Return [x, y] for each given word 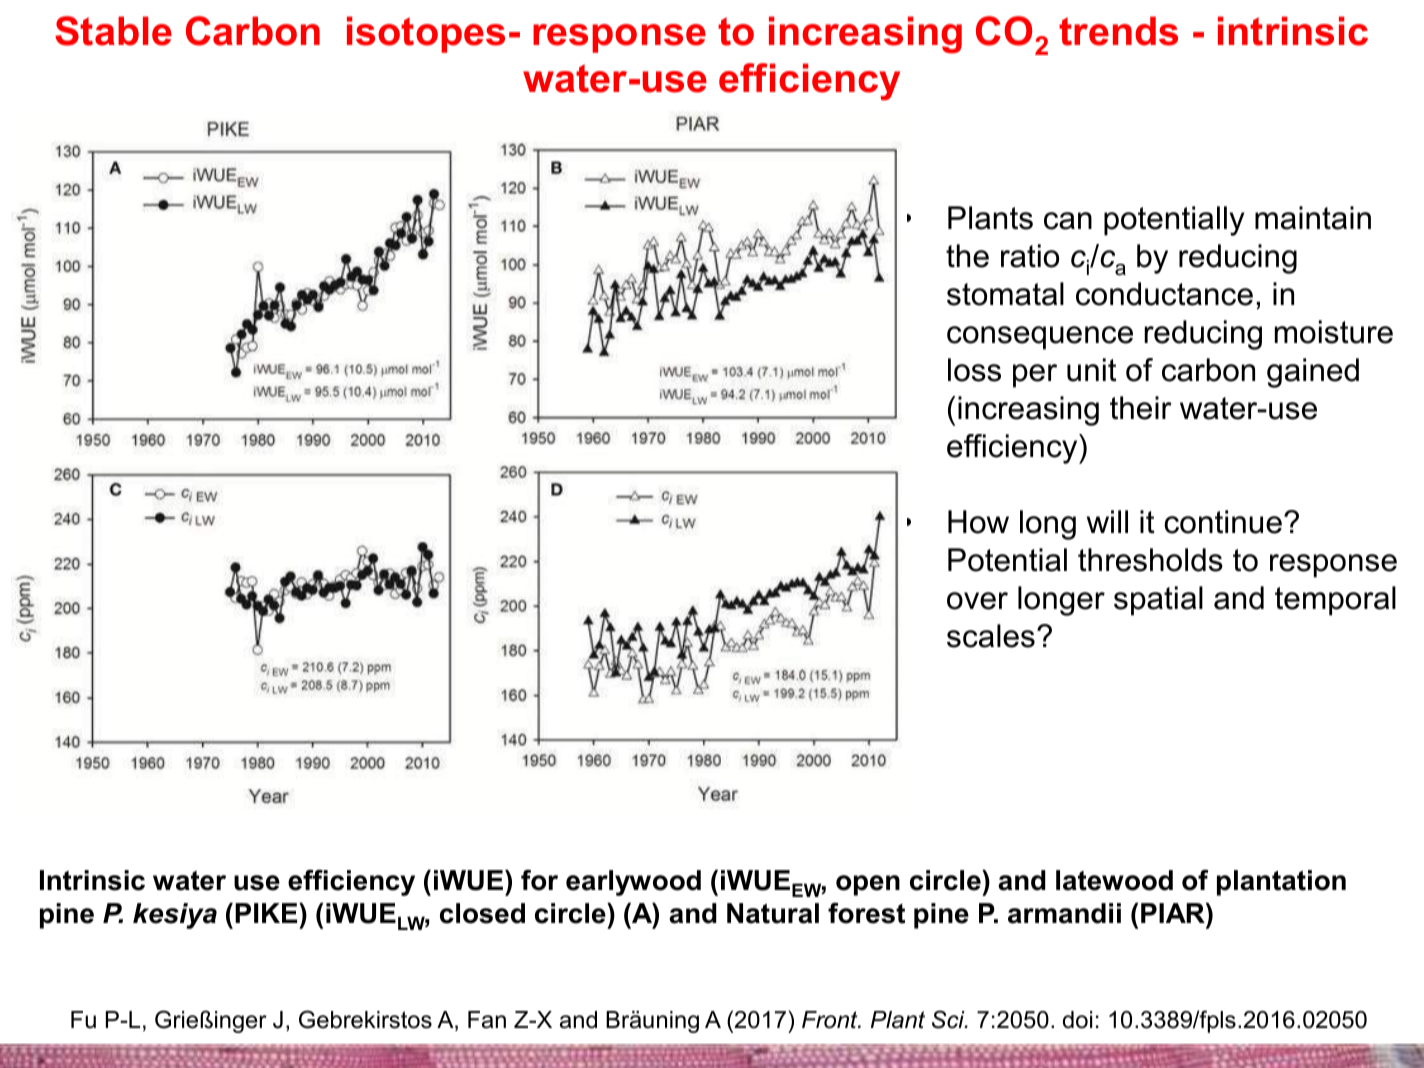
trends [1118, 31]
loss [974, 370]
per [1035, 376]
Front [831, 1020]
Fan [487, 1020]
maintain [1313, 218]
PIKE [267, 913]
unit [1092, 370]
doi [1077, 1020]
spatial [1158, 601]
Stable [113, 31]
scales [991, 636]
